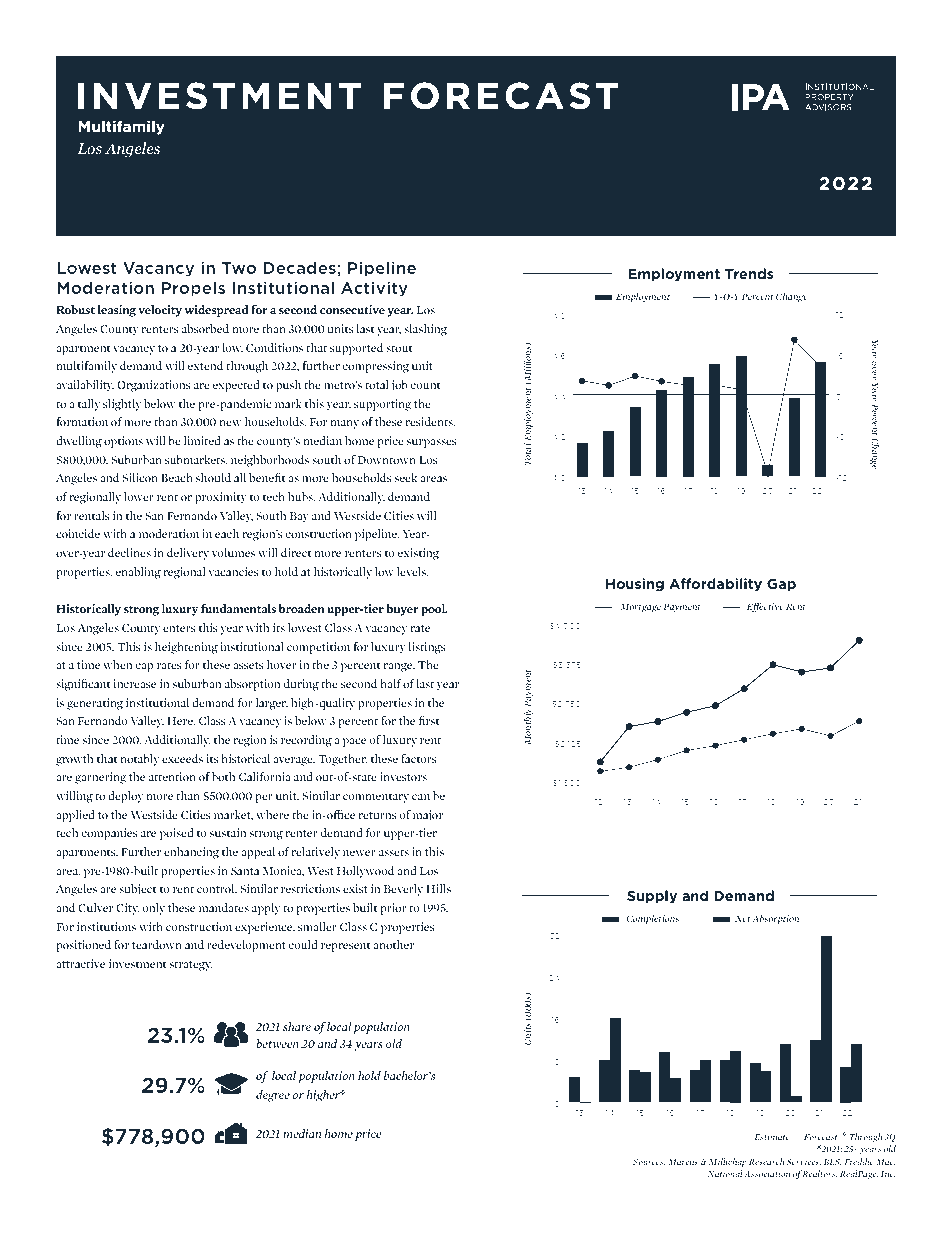 Image resolution: width=952 pixels, height=1233 pixels. I want to click on Propels, so click(193, 289).
